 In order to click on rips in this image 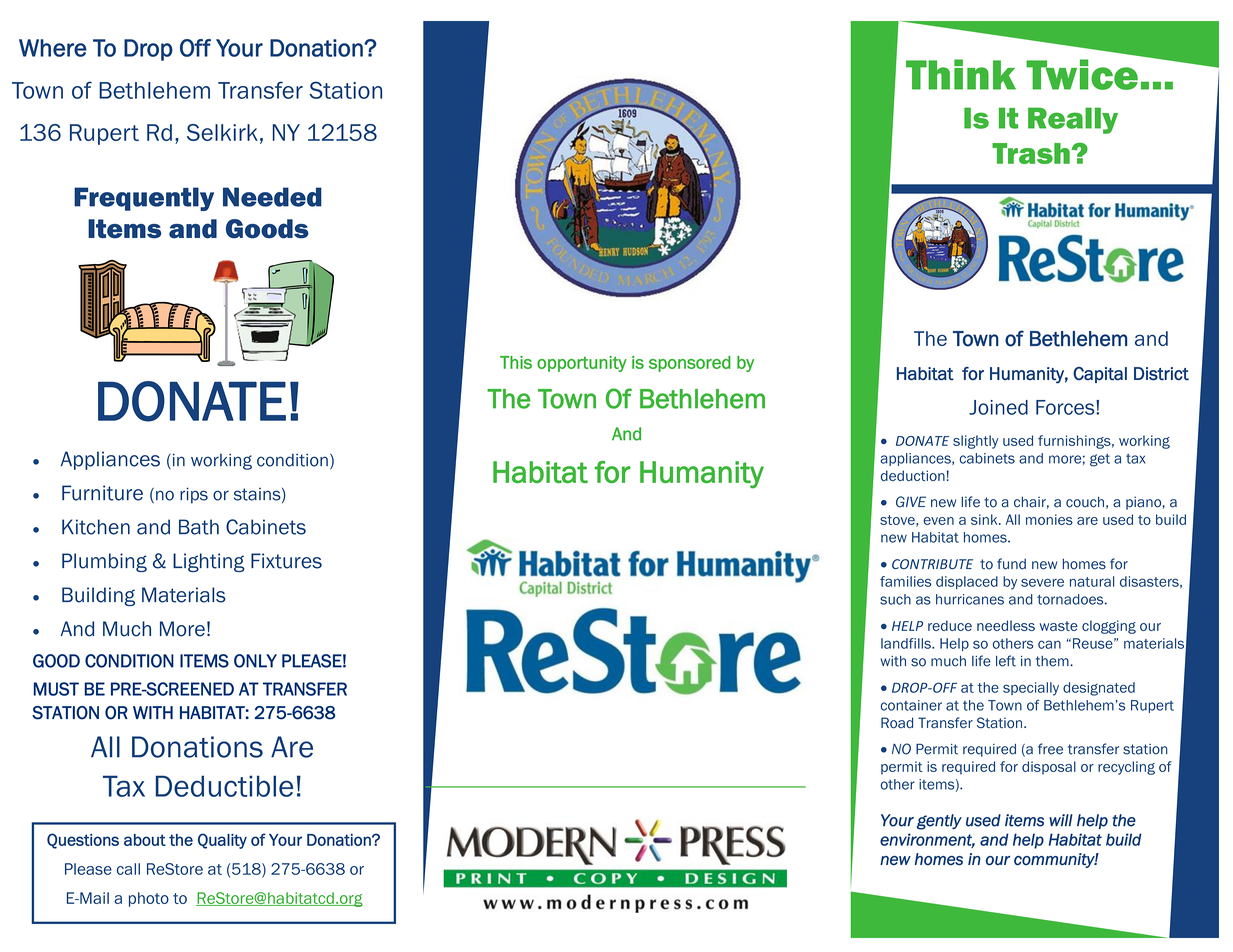, I will do `click(194, 495)`.
